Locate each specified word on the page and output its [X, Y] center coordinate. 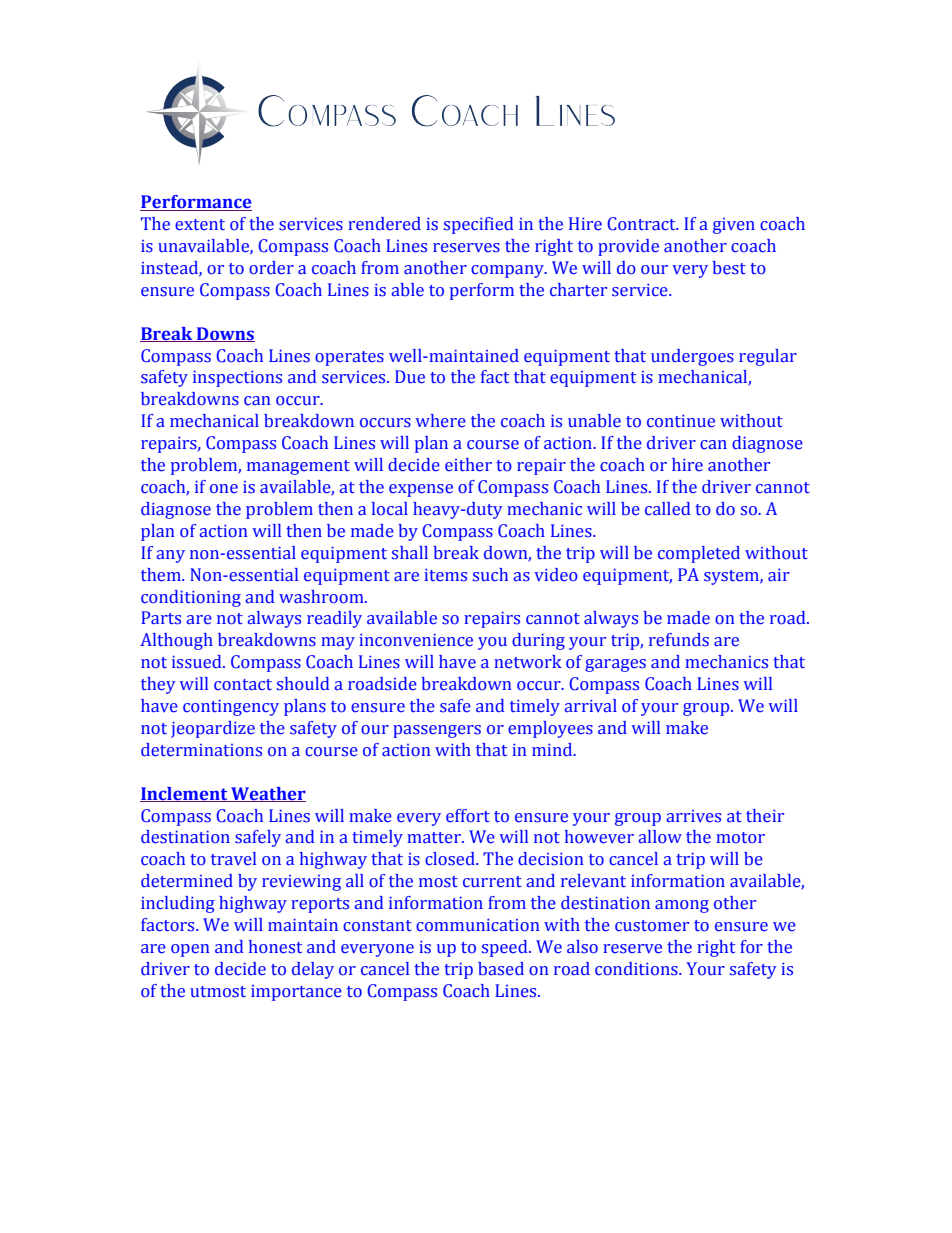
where [441, 421]
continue [681, 421]
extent [200, 225]
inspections [237, 379]
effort [468, 816]
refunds [679, 640]
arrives [693, 816]
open [190, 950]
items [445, 575]
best [729, 268]
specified [478, 225]
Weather [267, 794]
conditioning [191, 598]
